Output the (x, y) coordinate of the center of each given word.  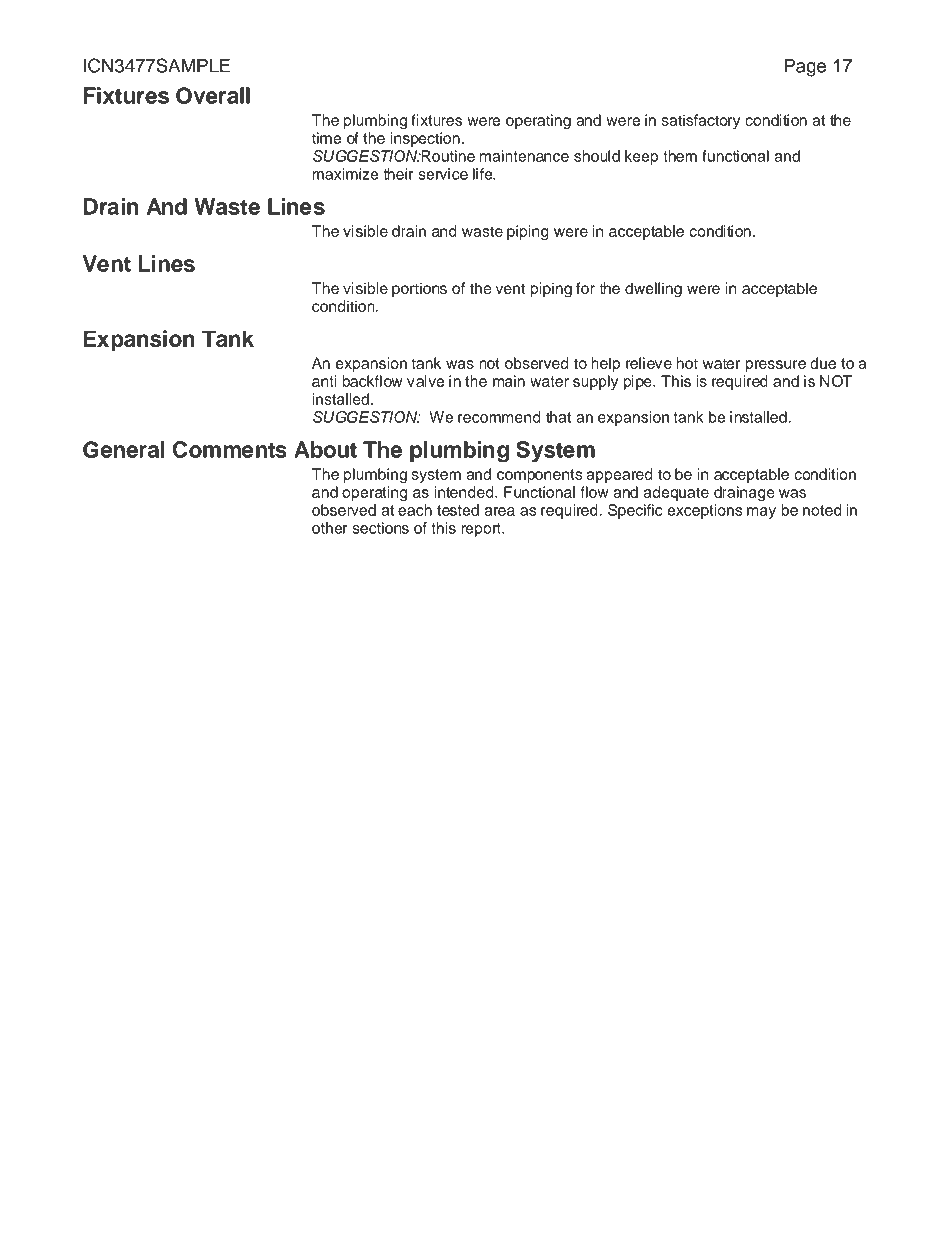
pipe (639, 382)
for (585, 288)
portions (419, 289)
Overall (213, 95)
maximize (345, 174)
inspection (425, 139)
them (680, 156)
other (329, 528)
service (443, 174)
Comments (230, 449)
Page (805, 68)
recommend (499, 417)
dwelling (653, 290)
